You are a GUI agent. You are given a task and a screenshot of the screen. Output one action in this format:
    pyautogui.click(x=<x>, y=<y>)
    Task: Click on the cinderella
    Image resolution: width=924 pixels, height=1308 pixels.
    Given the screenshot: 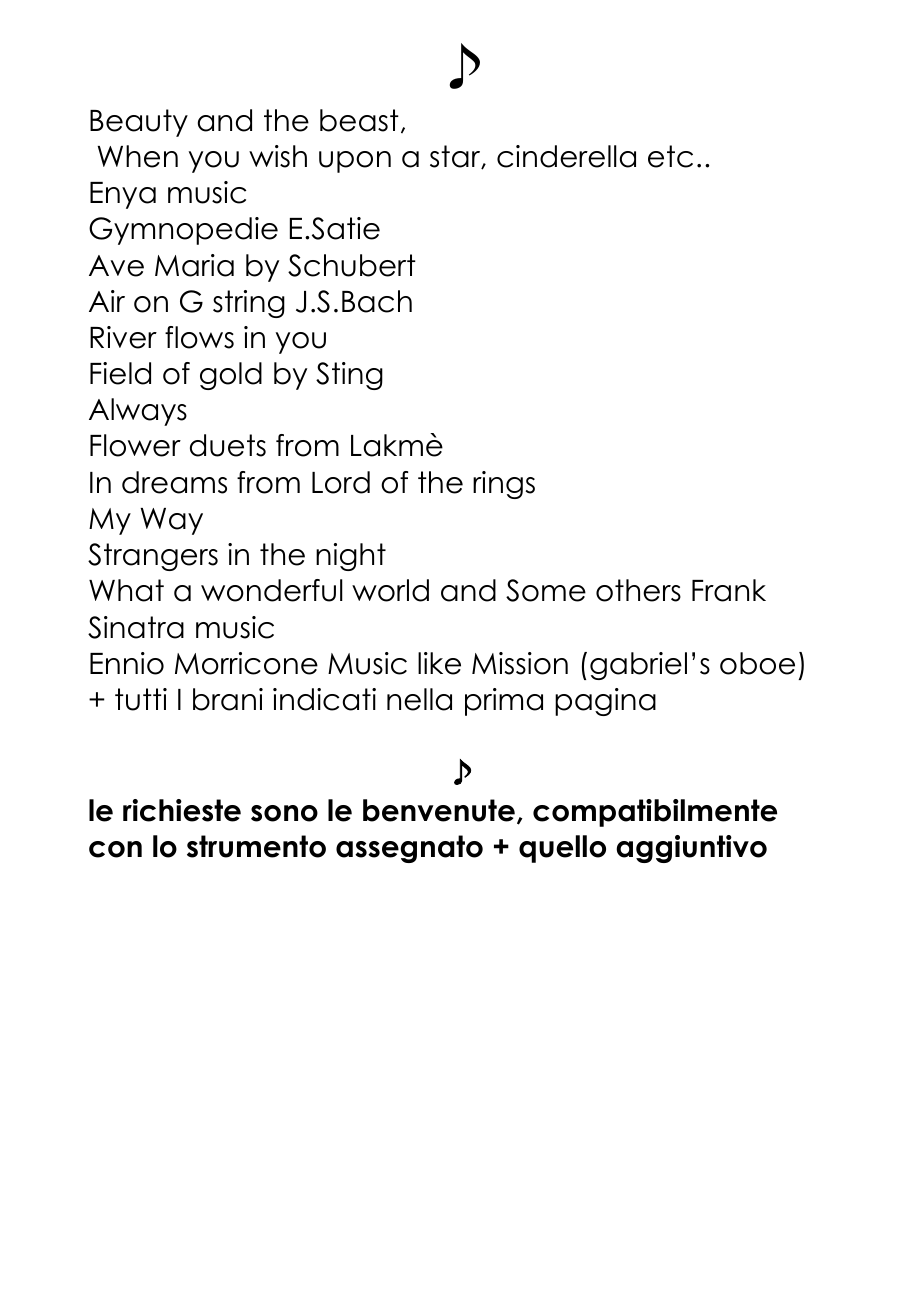 What is the action you would take?
    pyautogui.click(x=566, y=156)
